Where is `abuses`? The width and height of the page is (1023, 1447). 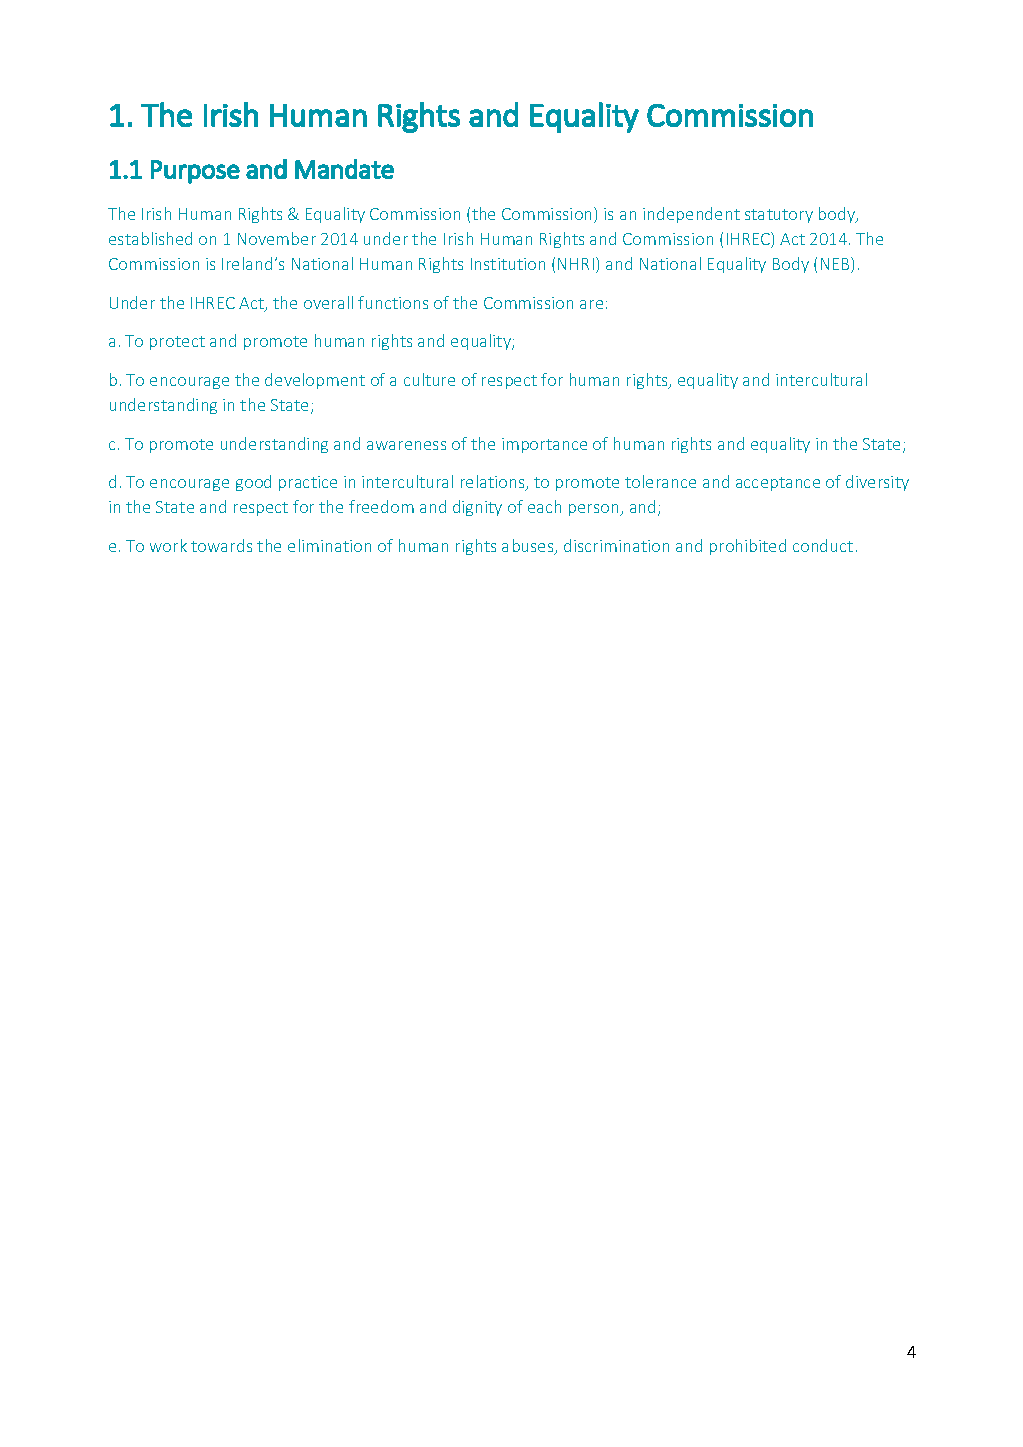 abuses is located at coordinates (529, 547).
